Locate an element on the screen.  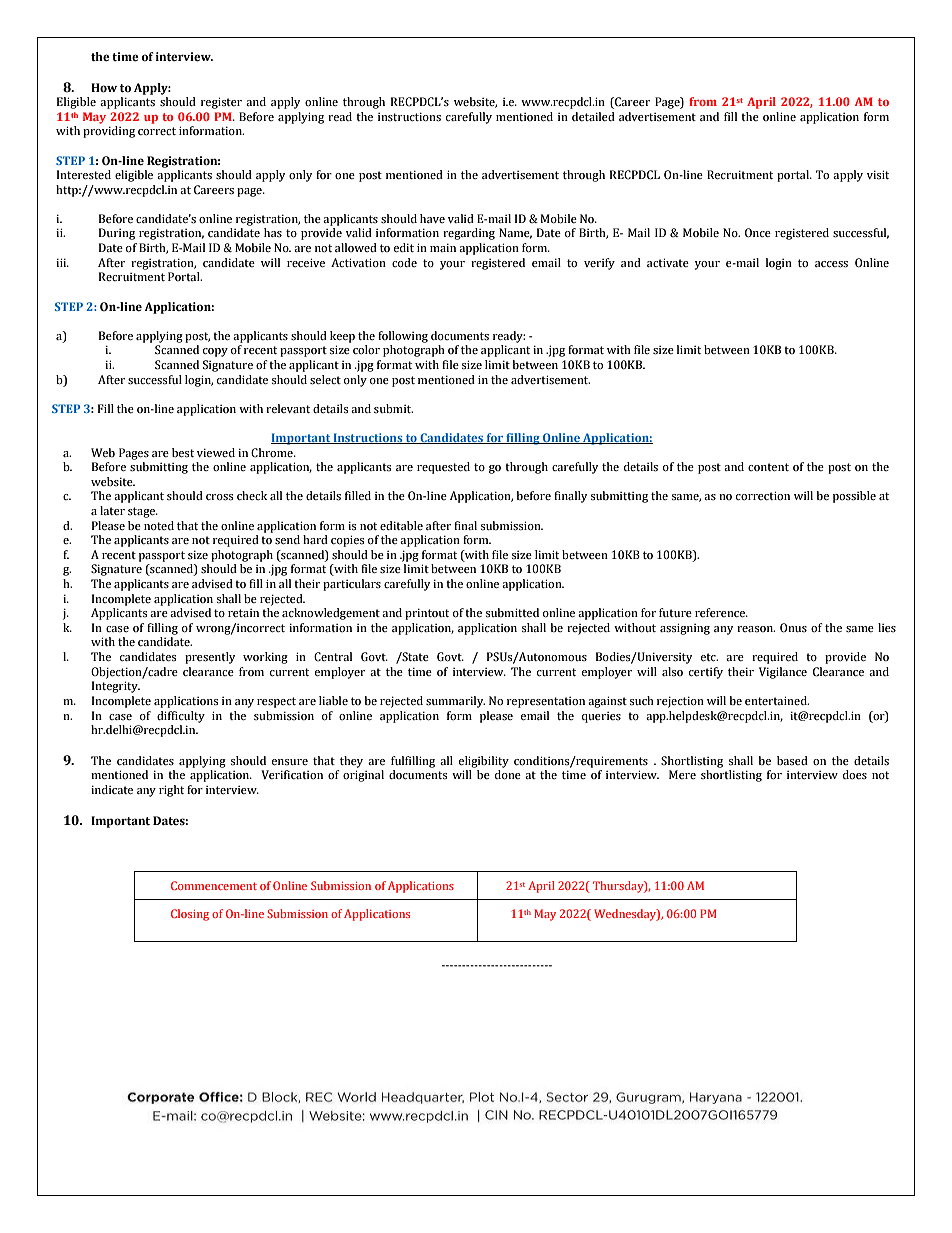
printout is located at coordinates (427, 614).
